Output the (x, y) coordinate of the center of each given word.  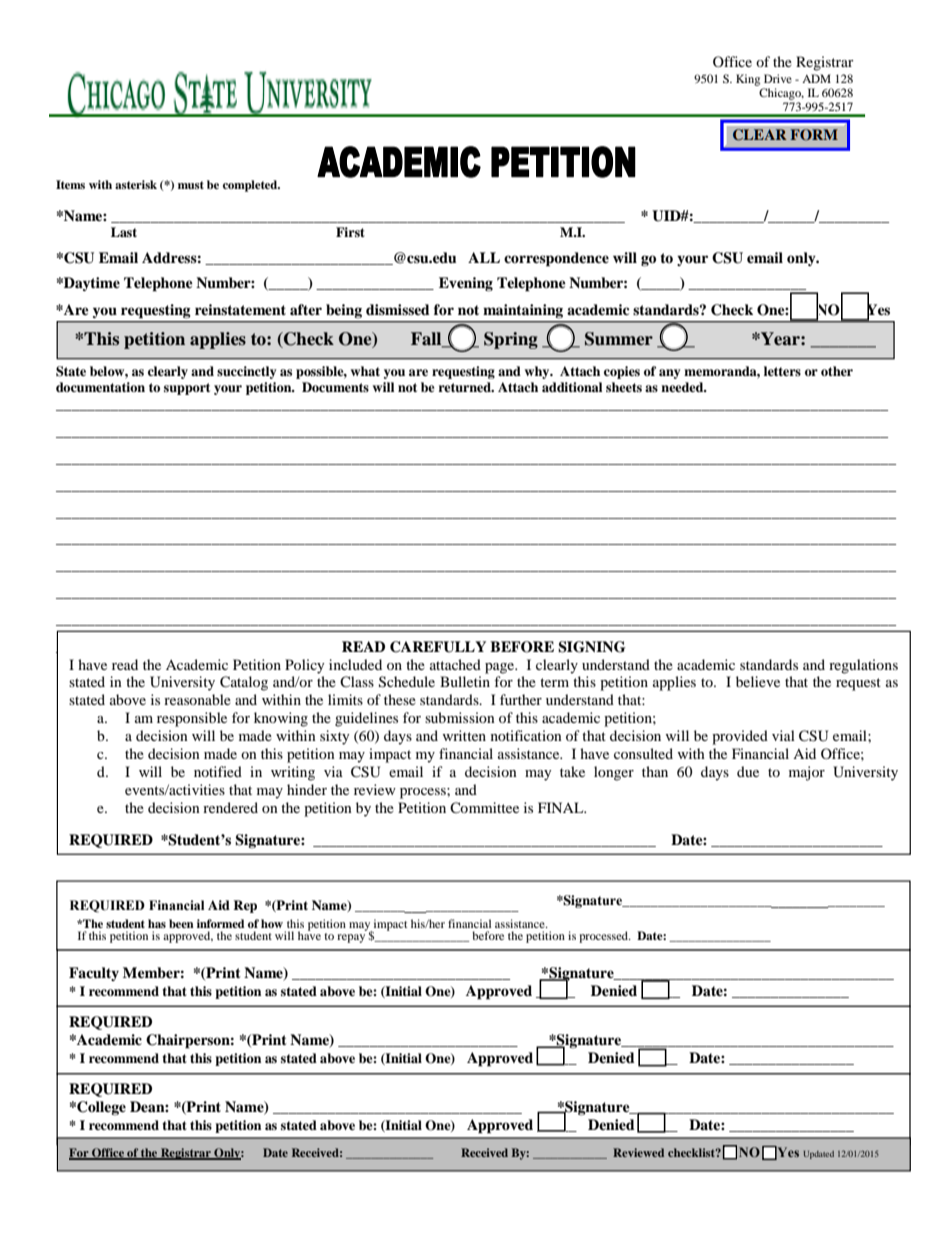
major (807, 773)
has (157, 923)
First (350, 232)
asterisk (136, 184)
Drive (778, 78)
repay (351, 938)
